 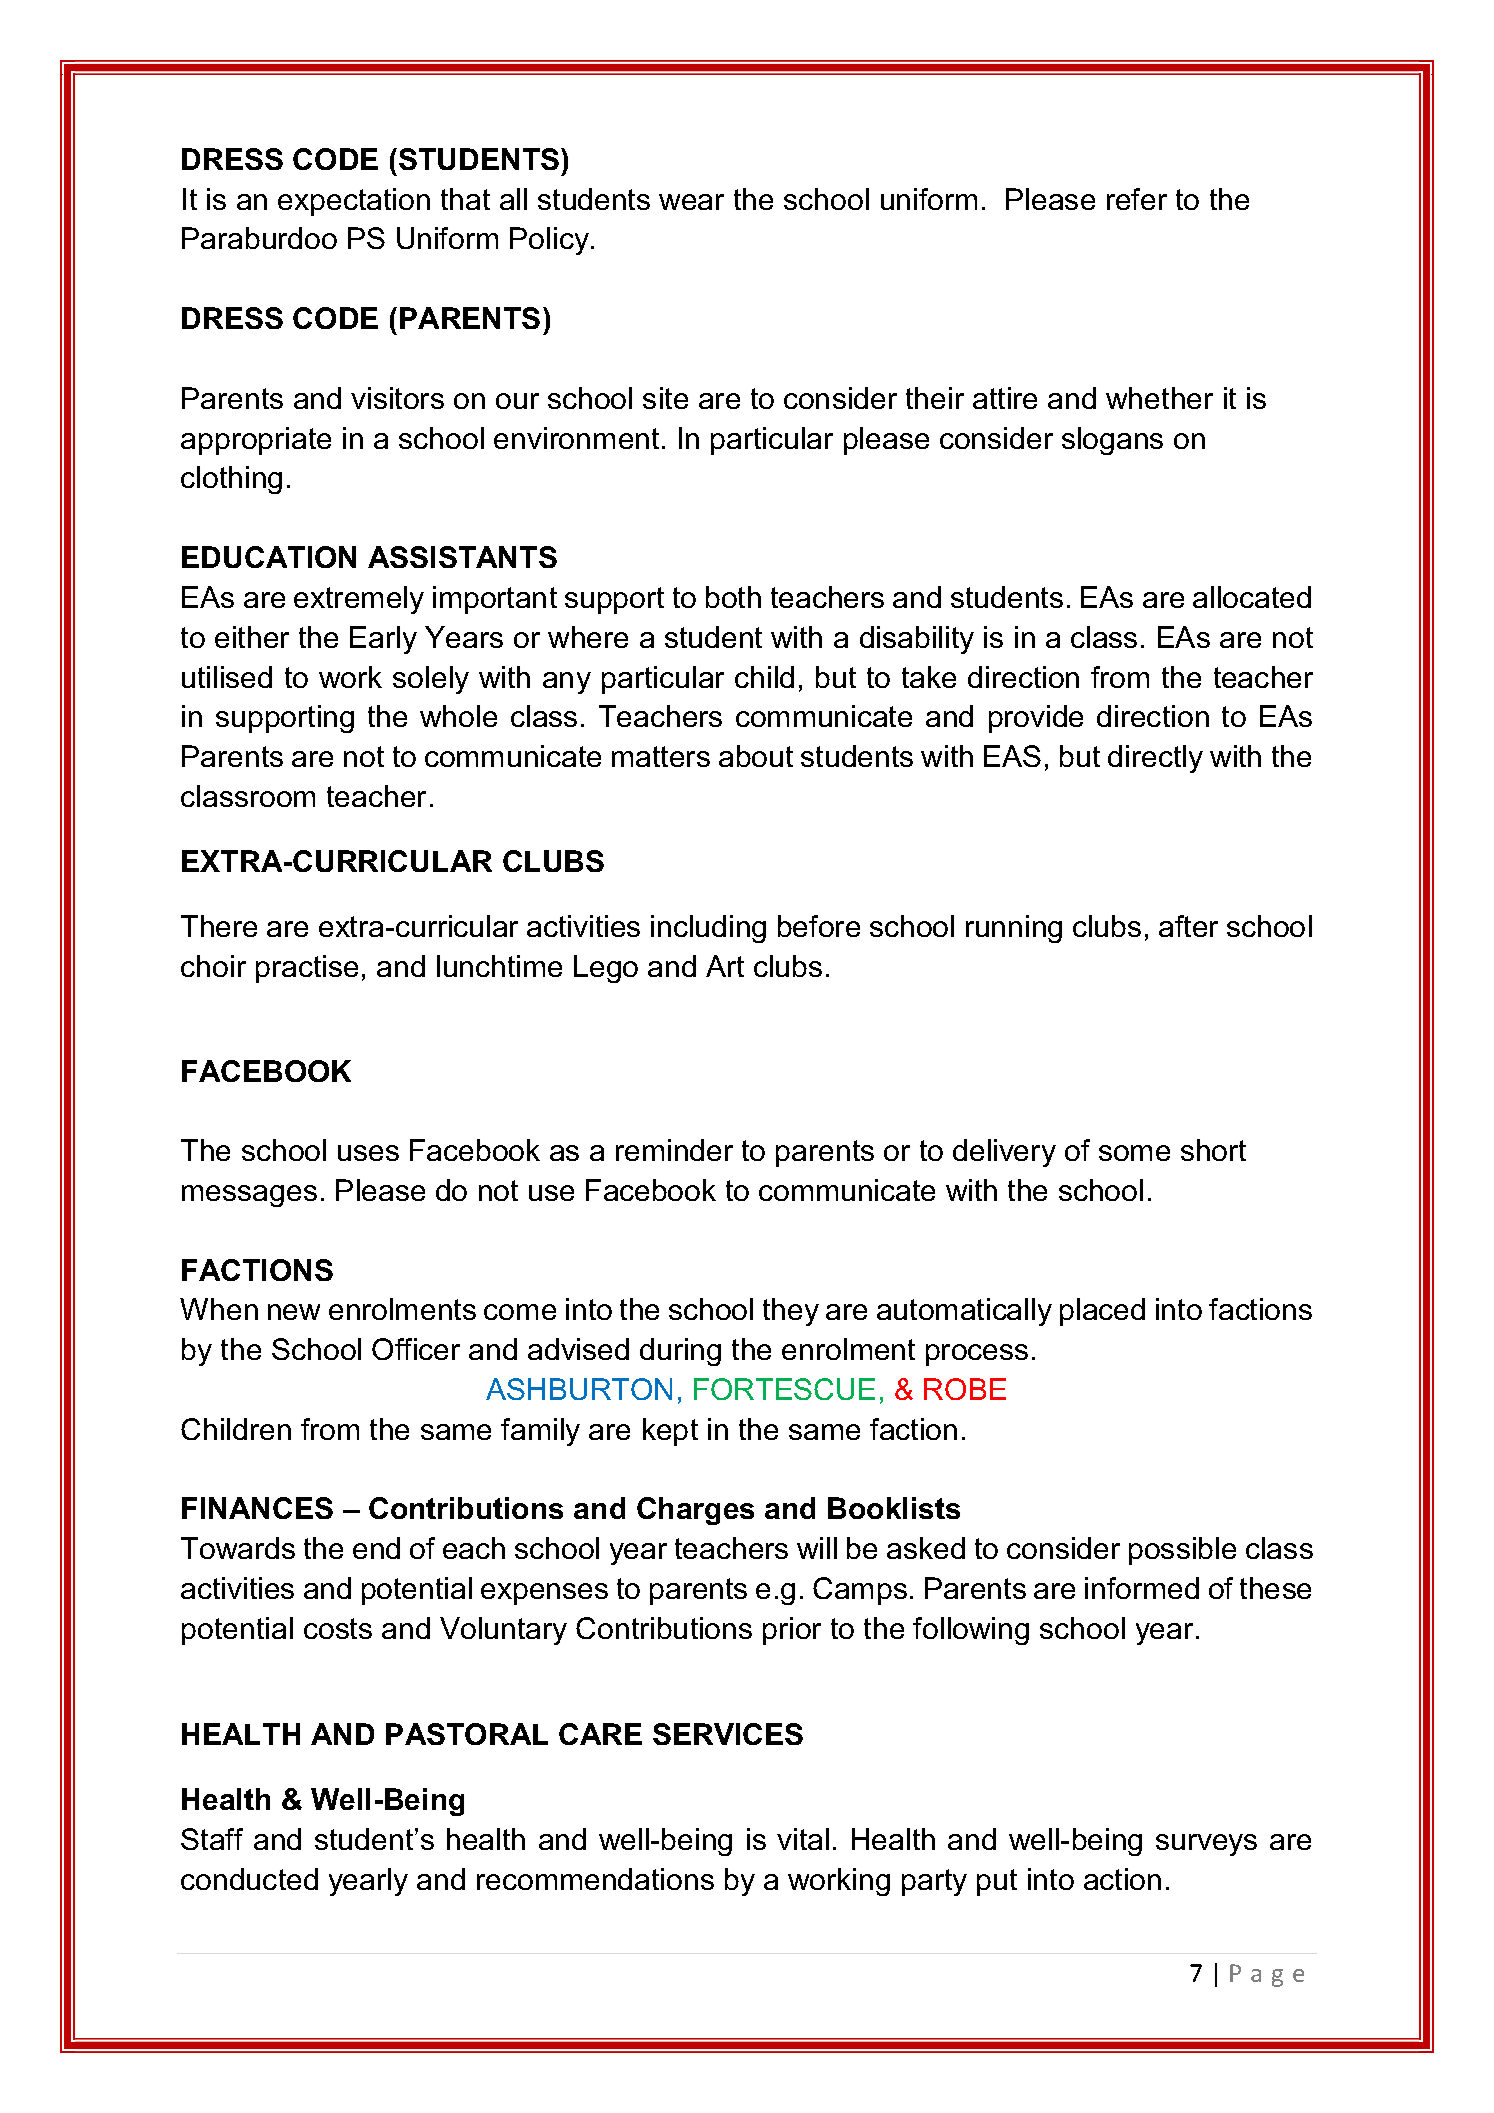 I want to click on vital, so click(x=803, y=1839).
